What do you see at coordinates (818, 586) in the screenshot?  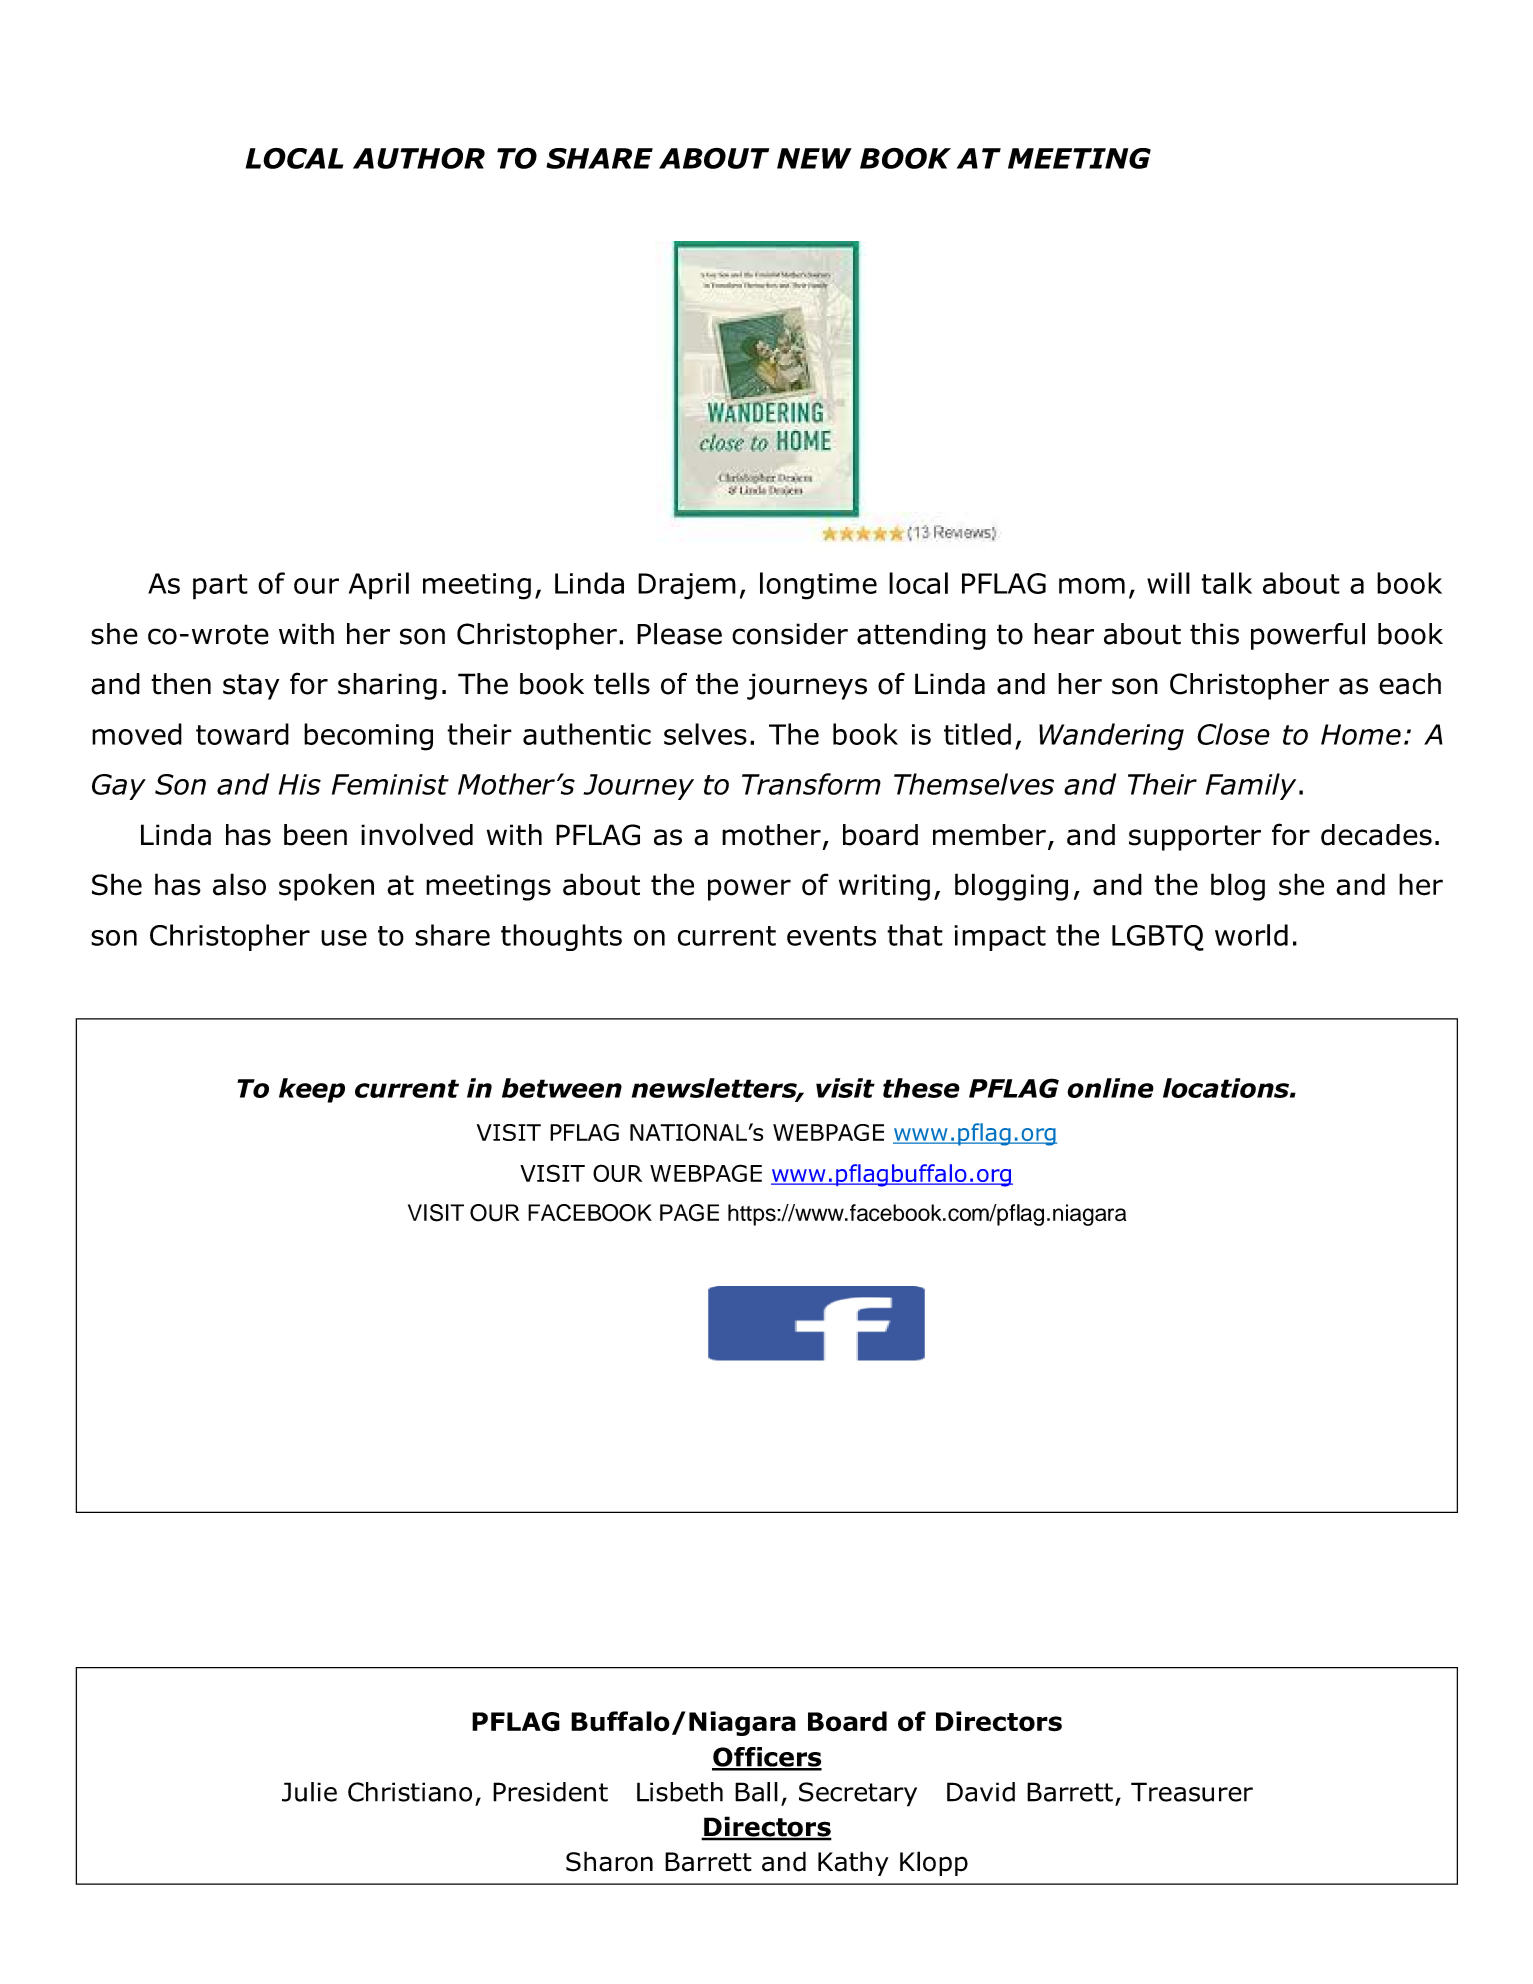 I see `longtime` at bounding box center [818, 586].
